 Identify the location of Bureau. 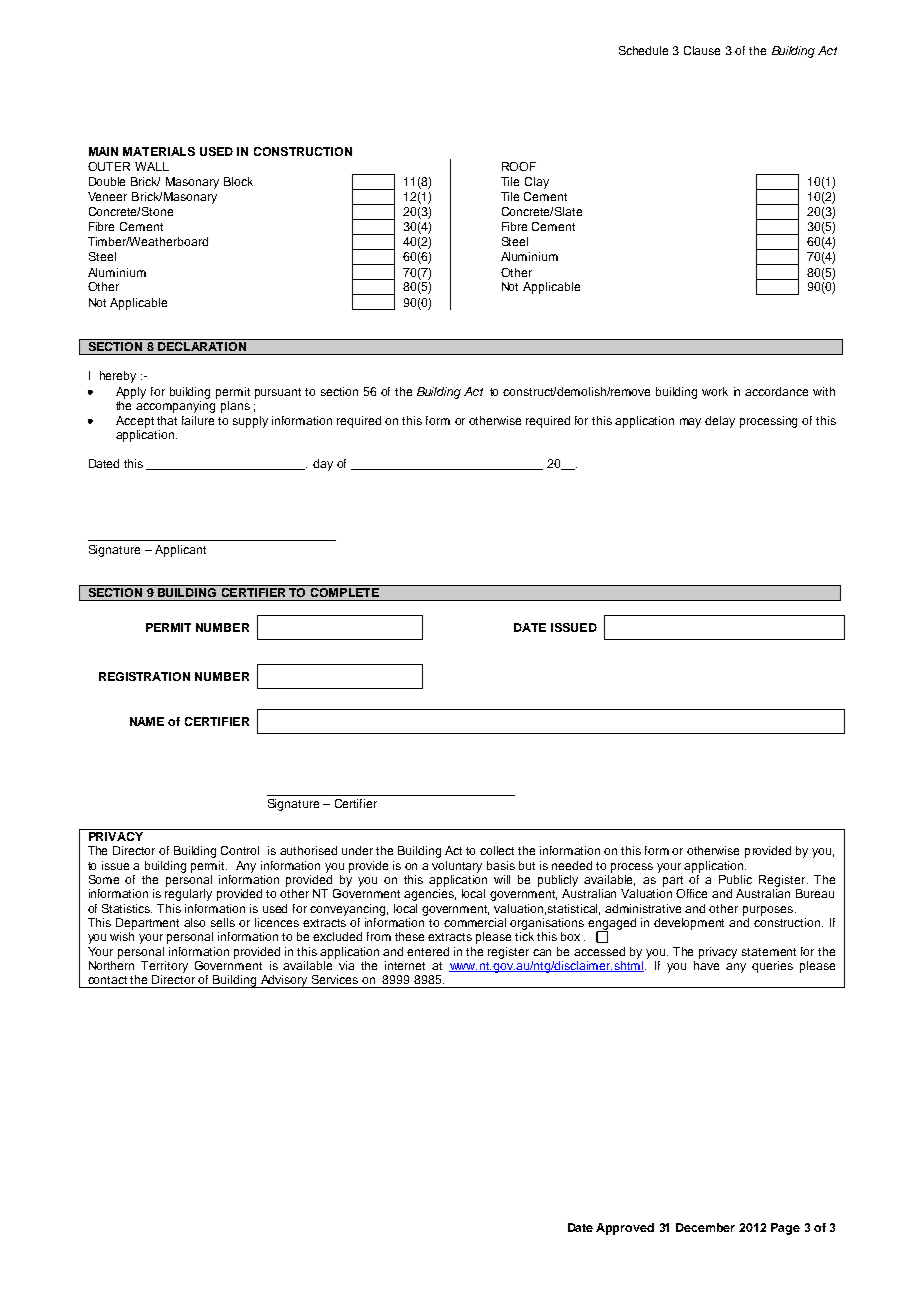
(815, 893).
